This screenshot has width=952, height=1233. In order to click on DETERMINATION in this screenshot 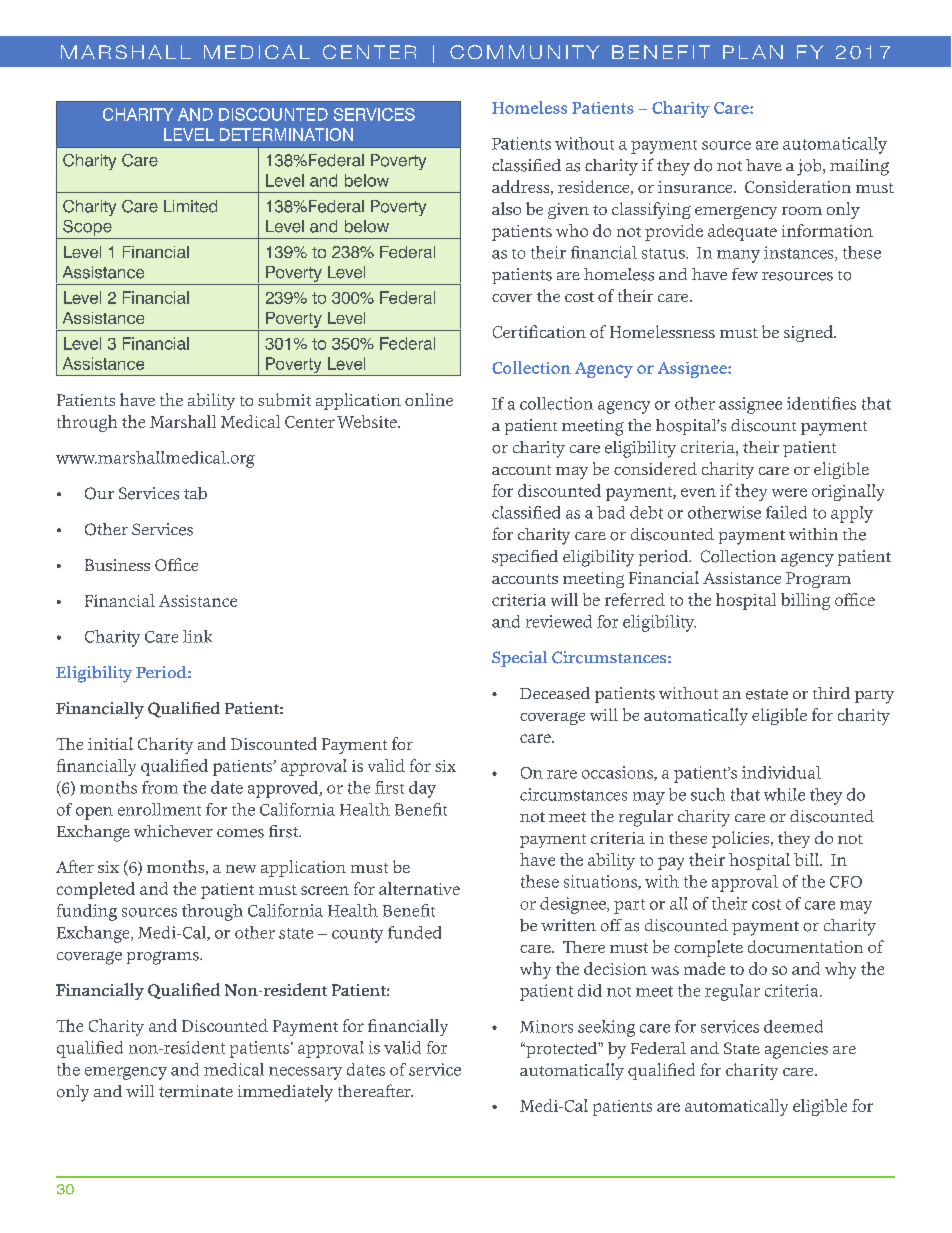, I will do `click(286, 134)`.
